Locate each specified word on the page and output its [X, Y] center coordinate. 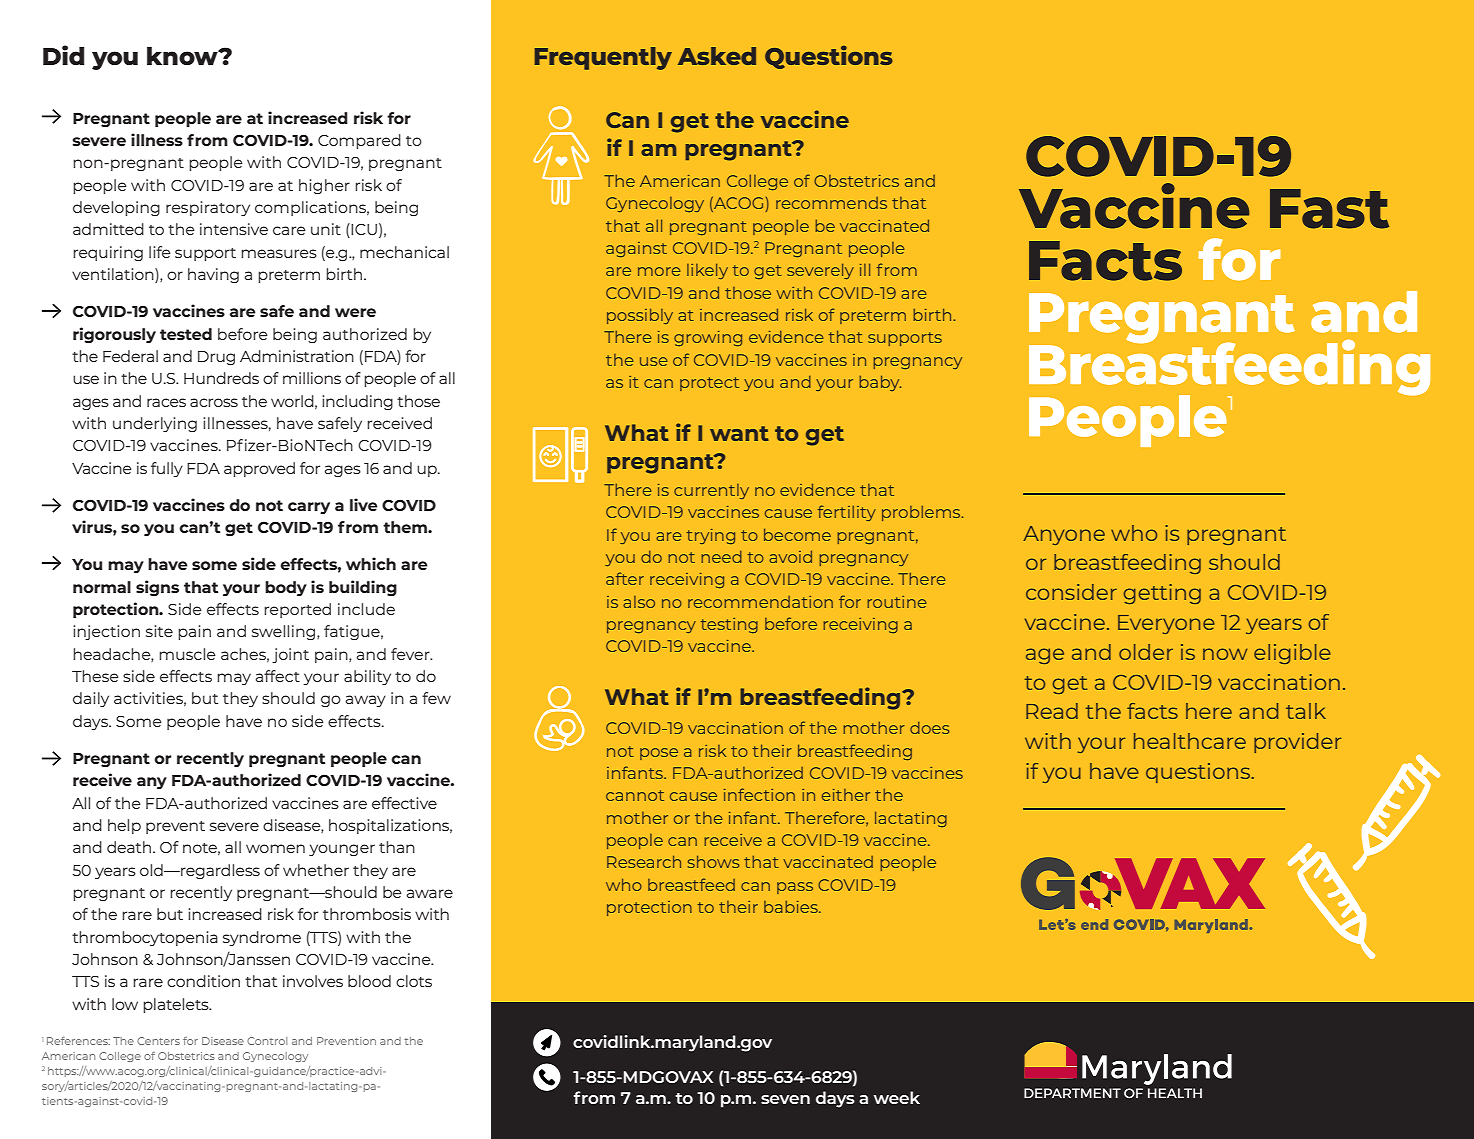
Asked [717, 56]
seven [785, 1099]
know [183, 56]
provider [1297, 743]
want [739, 433]
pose [659, 754]
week [897, 1097]
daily [91, 699]
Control [267, 1041]
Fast [1329, 209]
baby [880, 383]
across [214, 402]
